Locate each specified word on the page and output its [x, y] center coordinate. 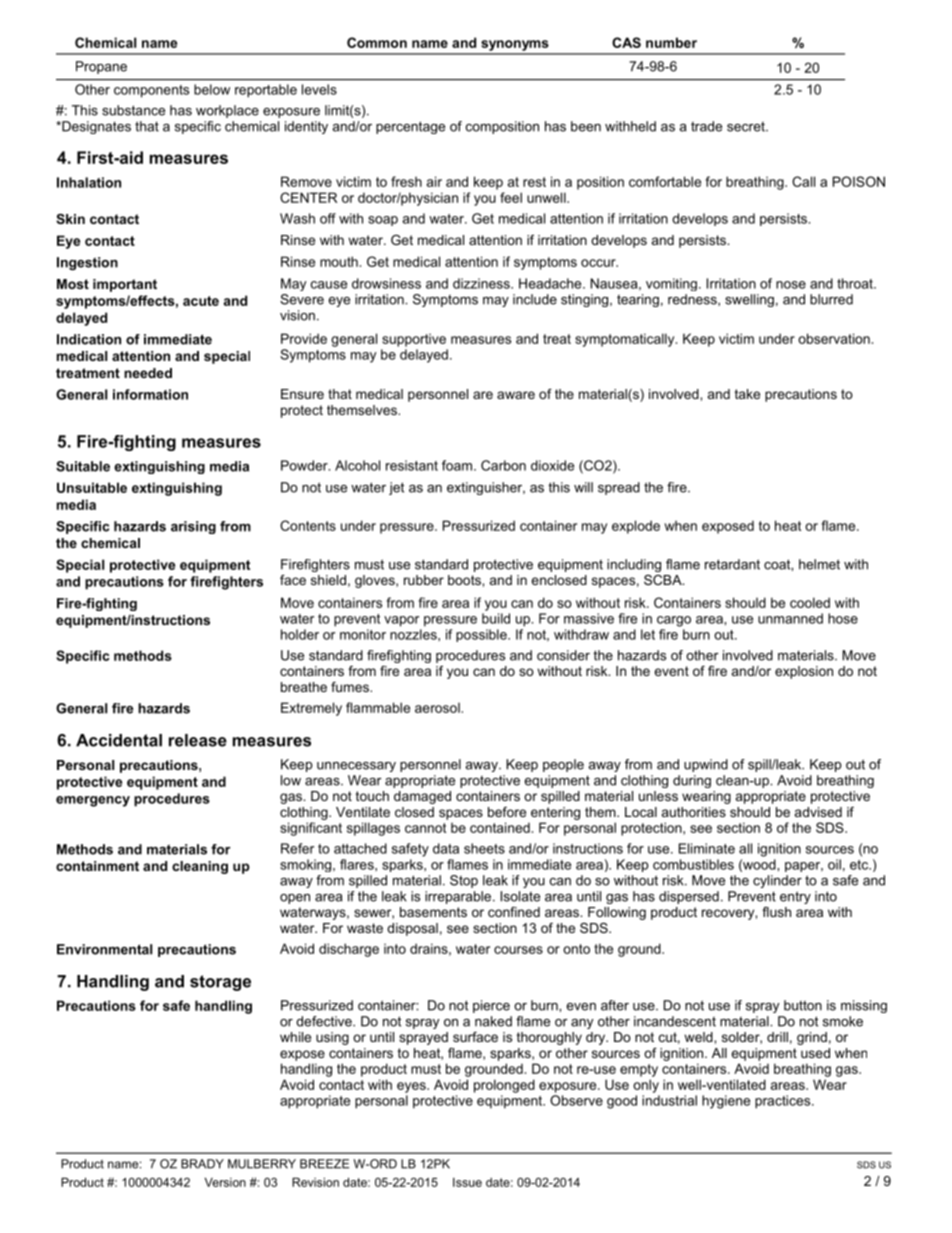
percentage [410, 127]
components [151, 91]
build [496, 618]
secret [747, 127]
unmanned [790, 618]
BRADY [202, 1164]
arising [193, 527]
